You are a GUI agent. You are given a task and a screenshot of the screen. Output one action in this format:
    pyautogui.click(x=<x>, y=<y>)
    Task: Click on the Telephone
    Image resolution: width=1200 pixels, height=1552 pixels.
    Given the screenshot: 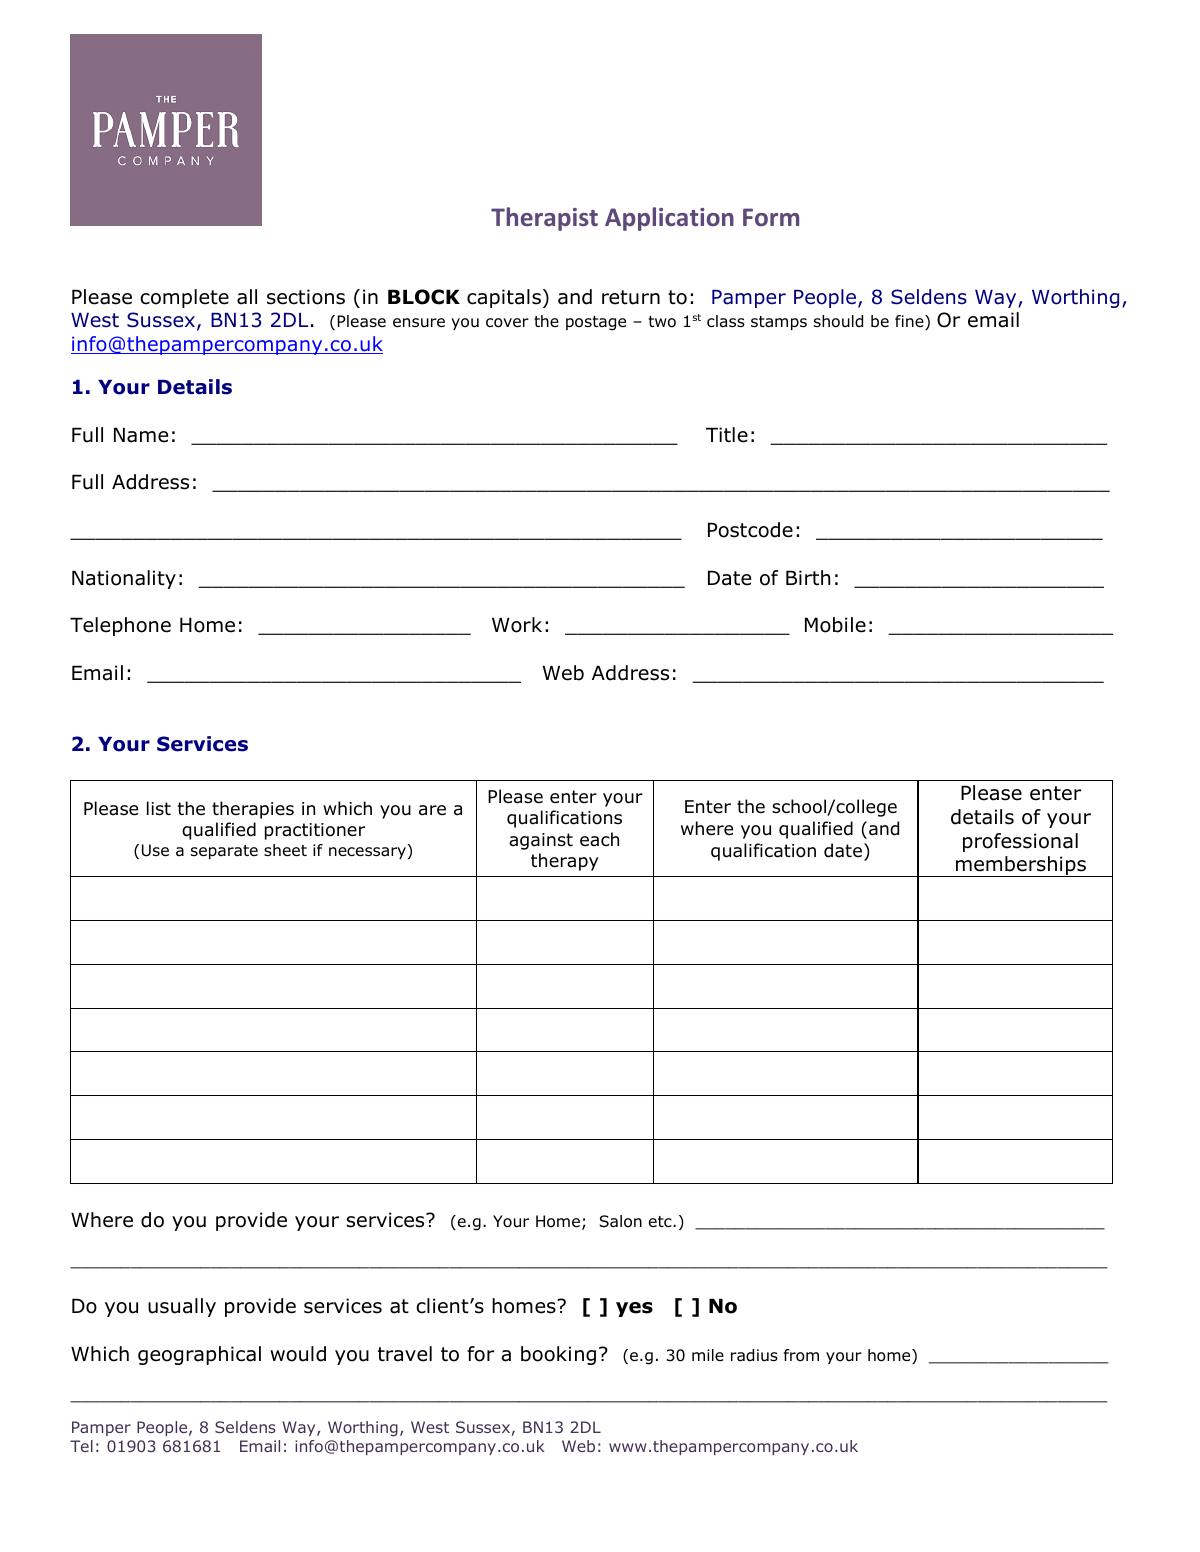 What is the action you would take?
    pyautogui.click(x=120, y=626)
